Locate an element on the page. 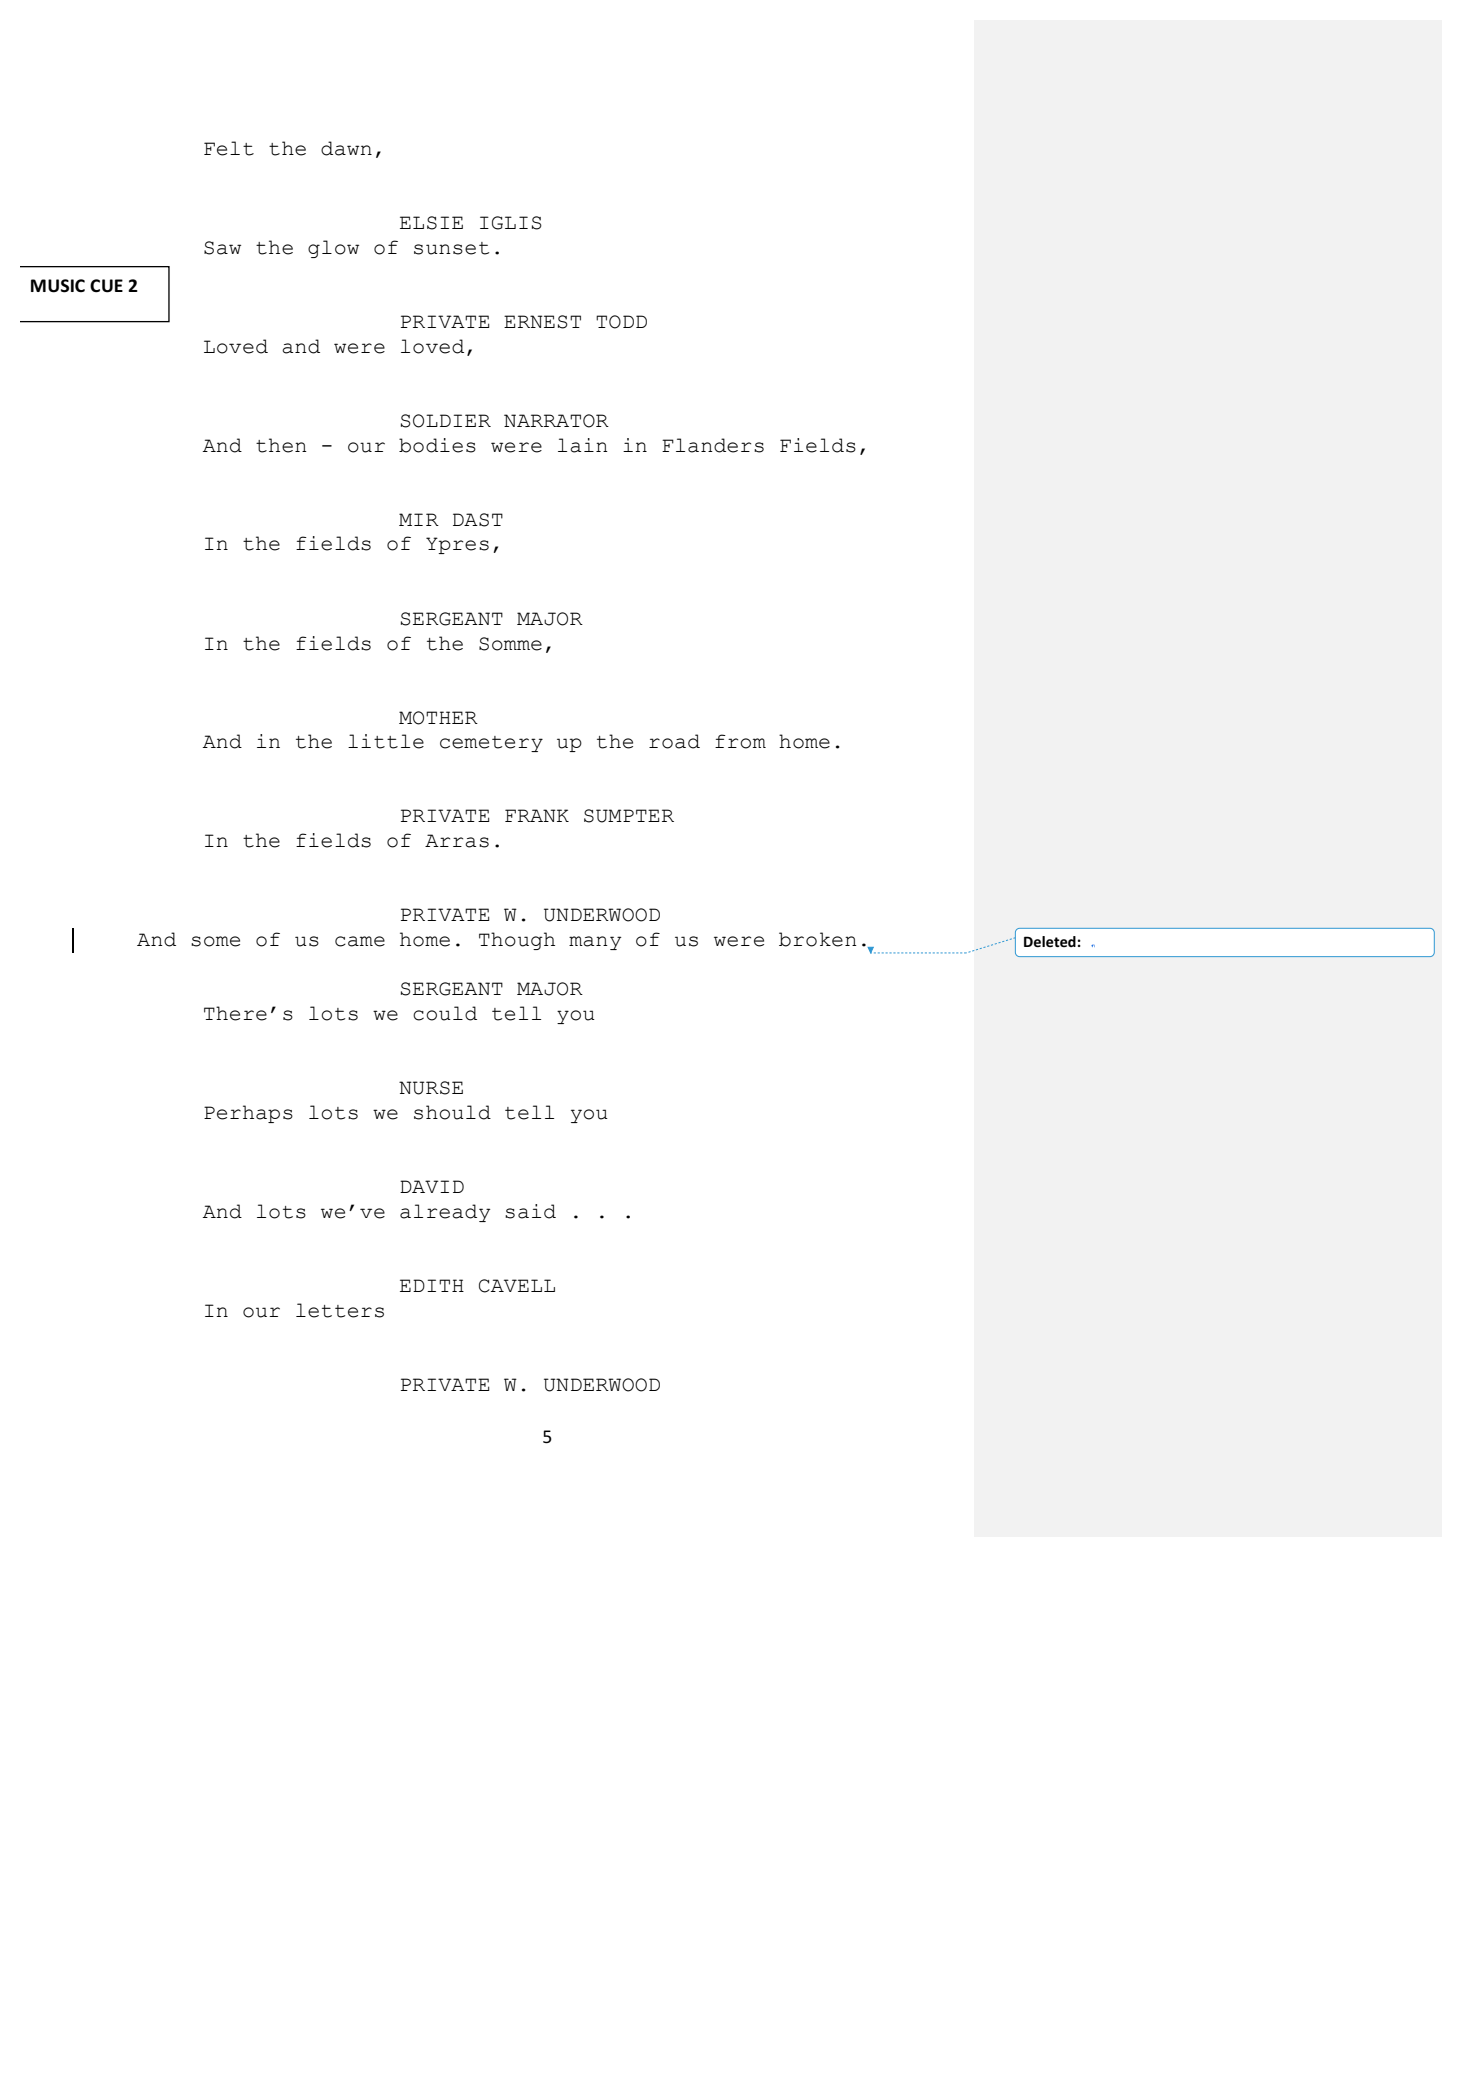  ELSIE is located at coordinates (431, 223).
